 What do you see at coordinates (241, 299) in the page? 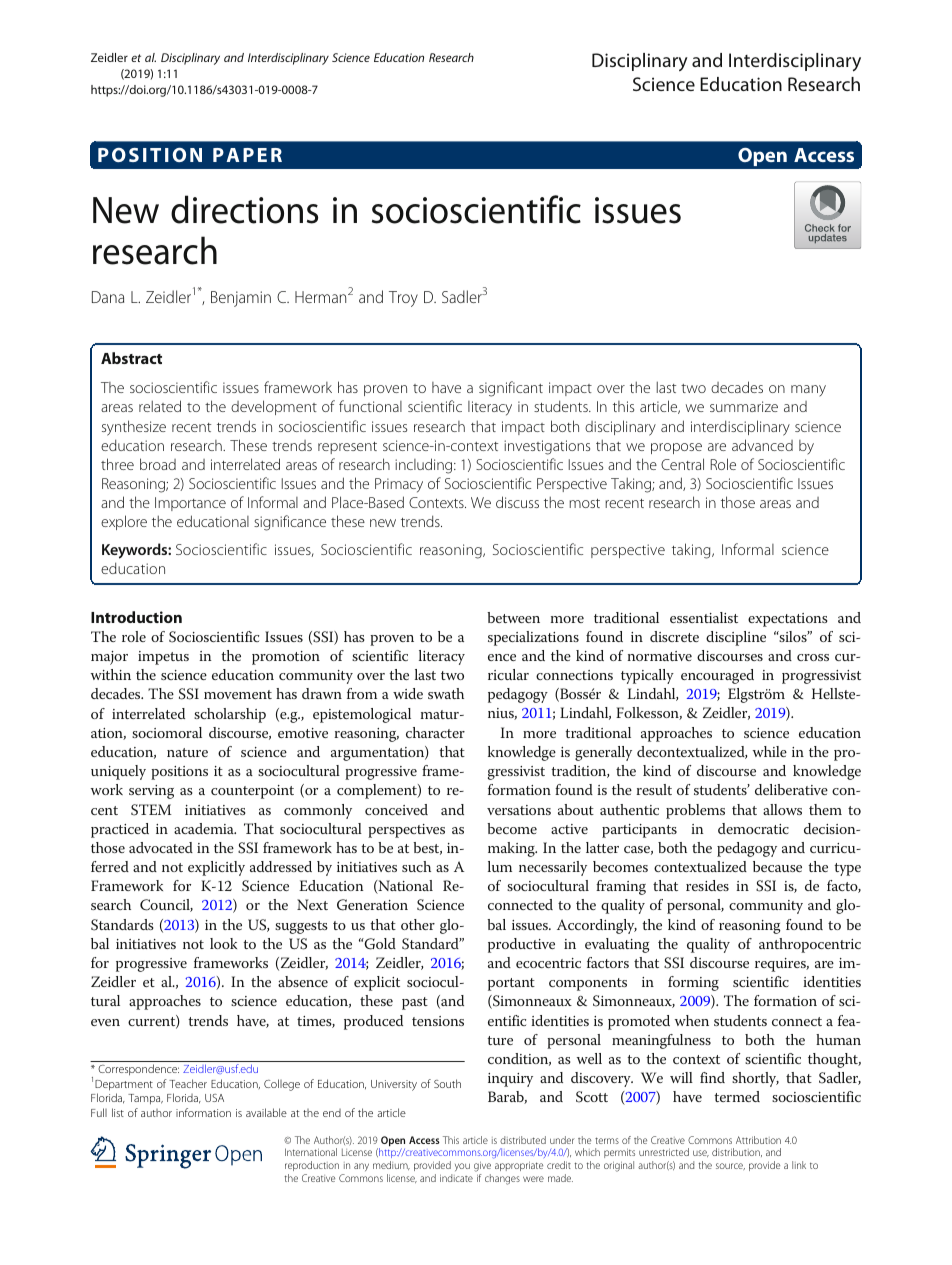
I see `Benjamin` at bounding box center [241, 299].
